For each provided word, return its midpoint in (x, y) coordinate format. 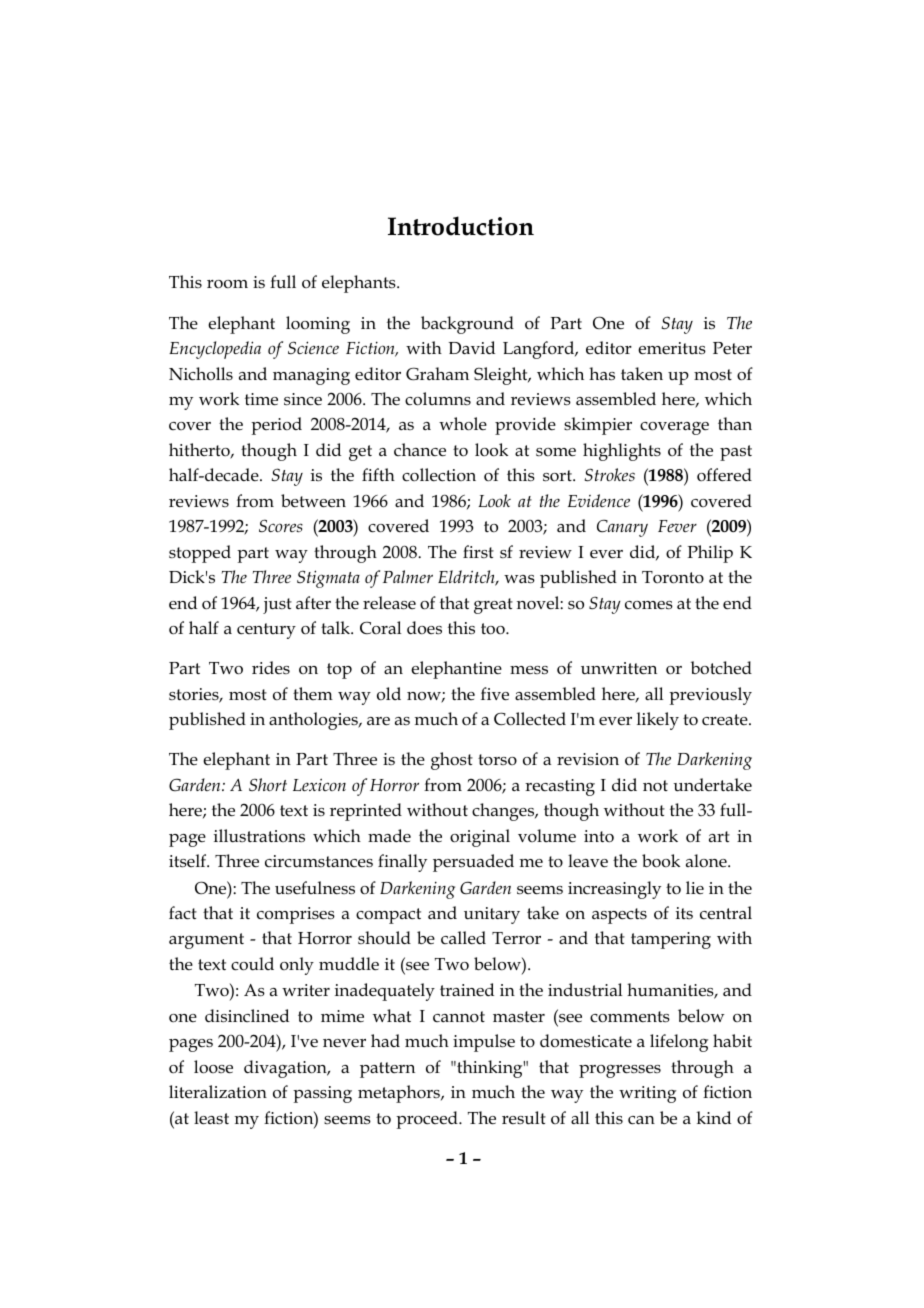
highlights (622, 452)
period (276, 426)
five (495, 694)
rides (271, 667)
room (227, 284)
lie (695, 887)
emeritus (672, 348)
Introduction (461, 226)
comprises (296, 915)
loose (213, 1067)
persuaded (473, 863)
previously (710, 696)
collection (439, 475)
